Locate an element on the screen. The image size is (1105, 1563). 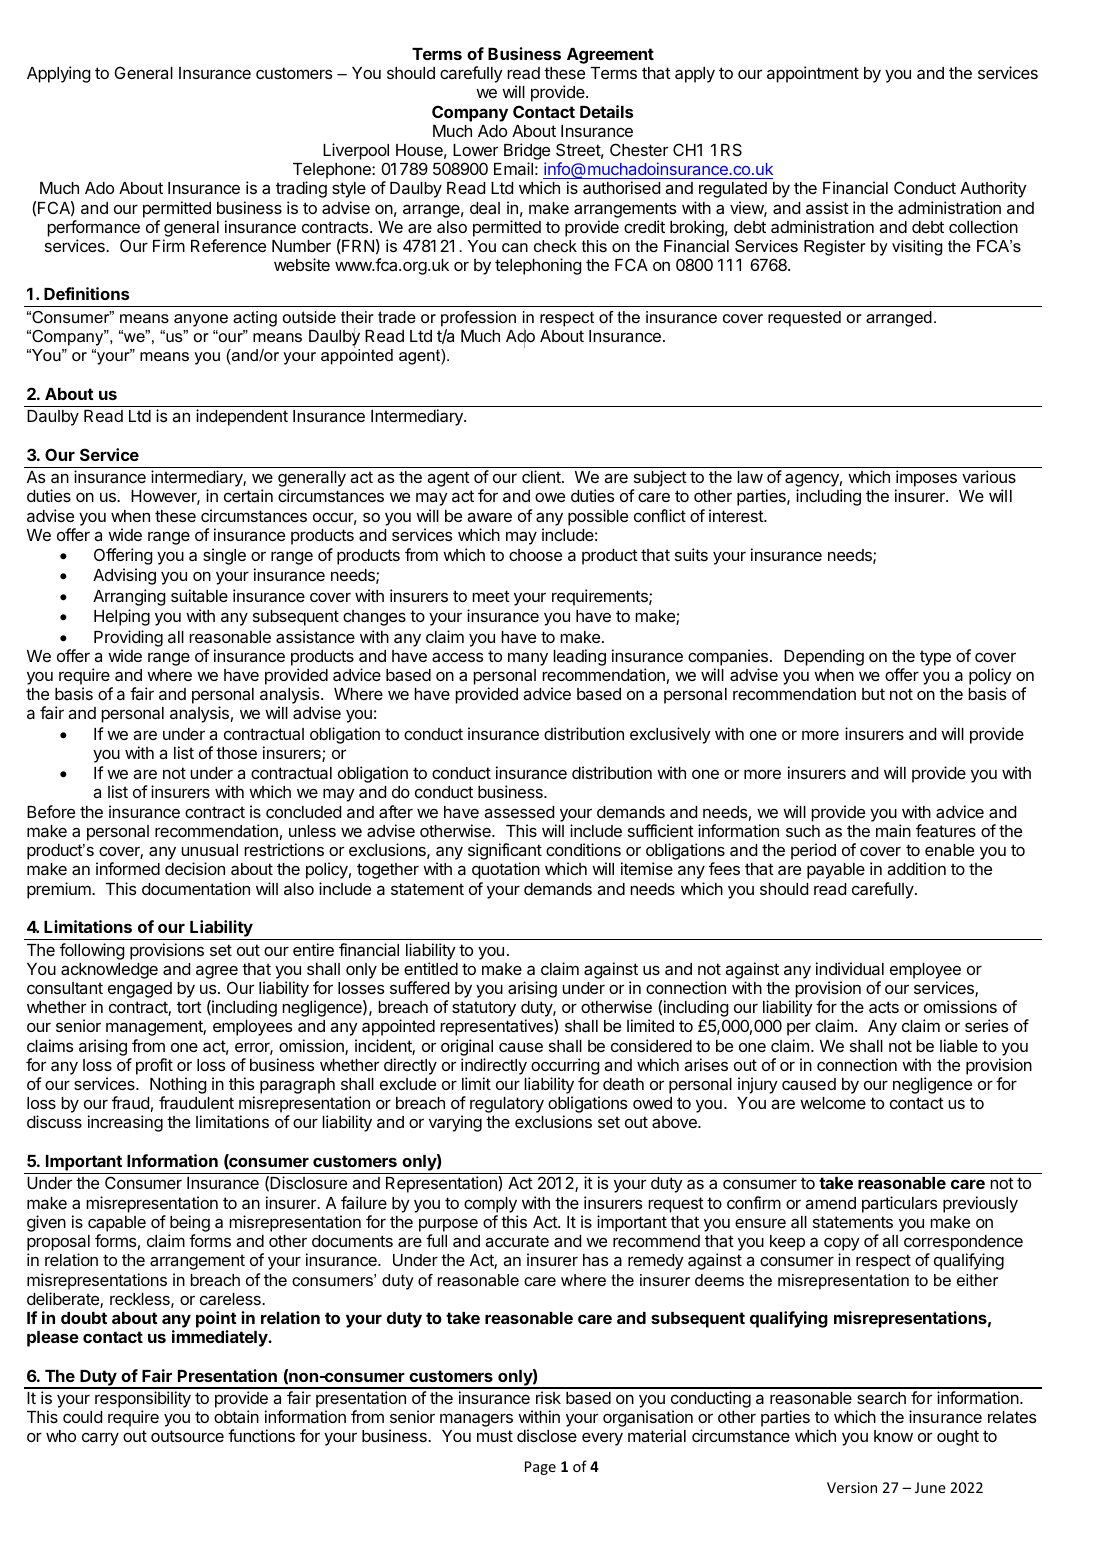
main is located at coordinates (893, 830).
